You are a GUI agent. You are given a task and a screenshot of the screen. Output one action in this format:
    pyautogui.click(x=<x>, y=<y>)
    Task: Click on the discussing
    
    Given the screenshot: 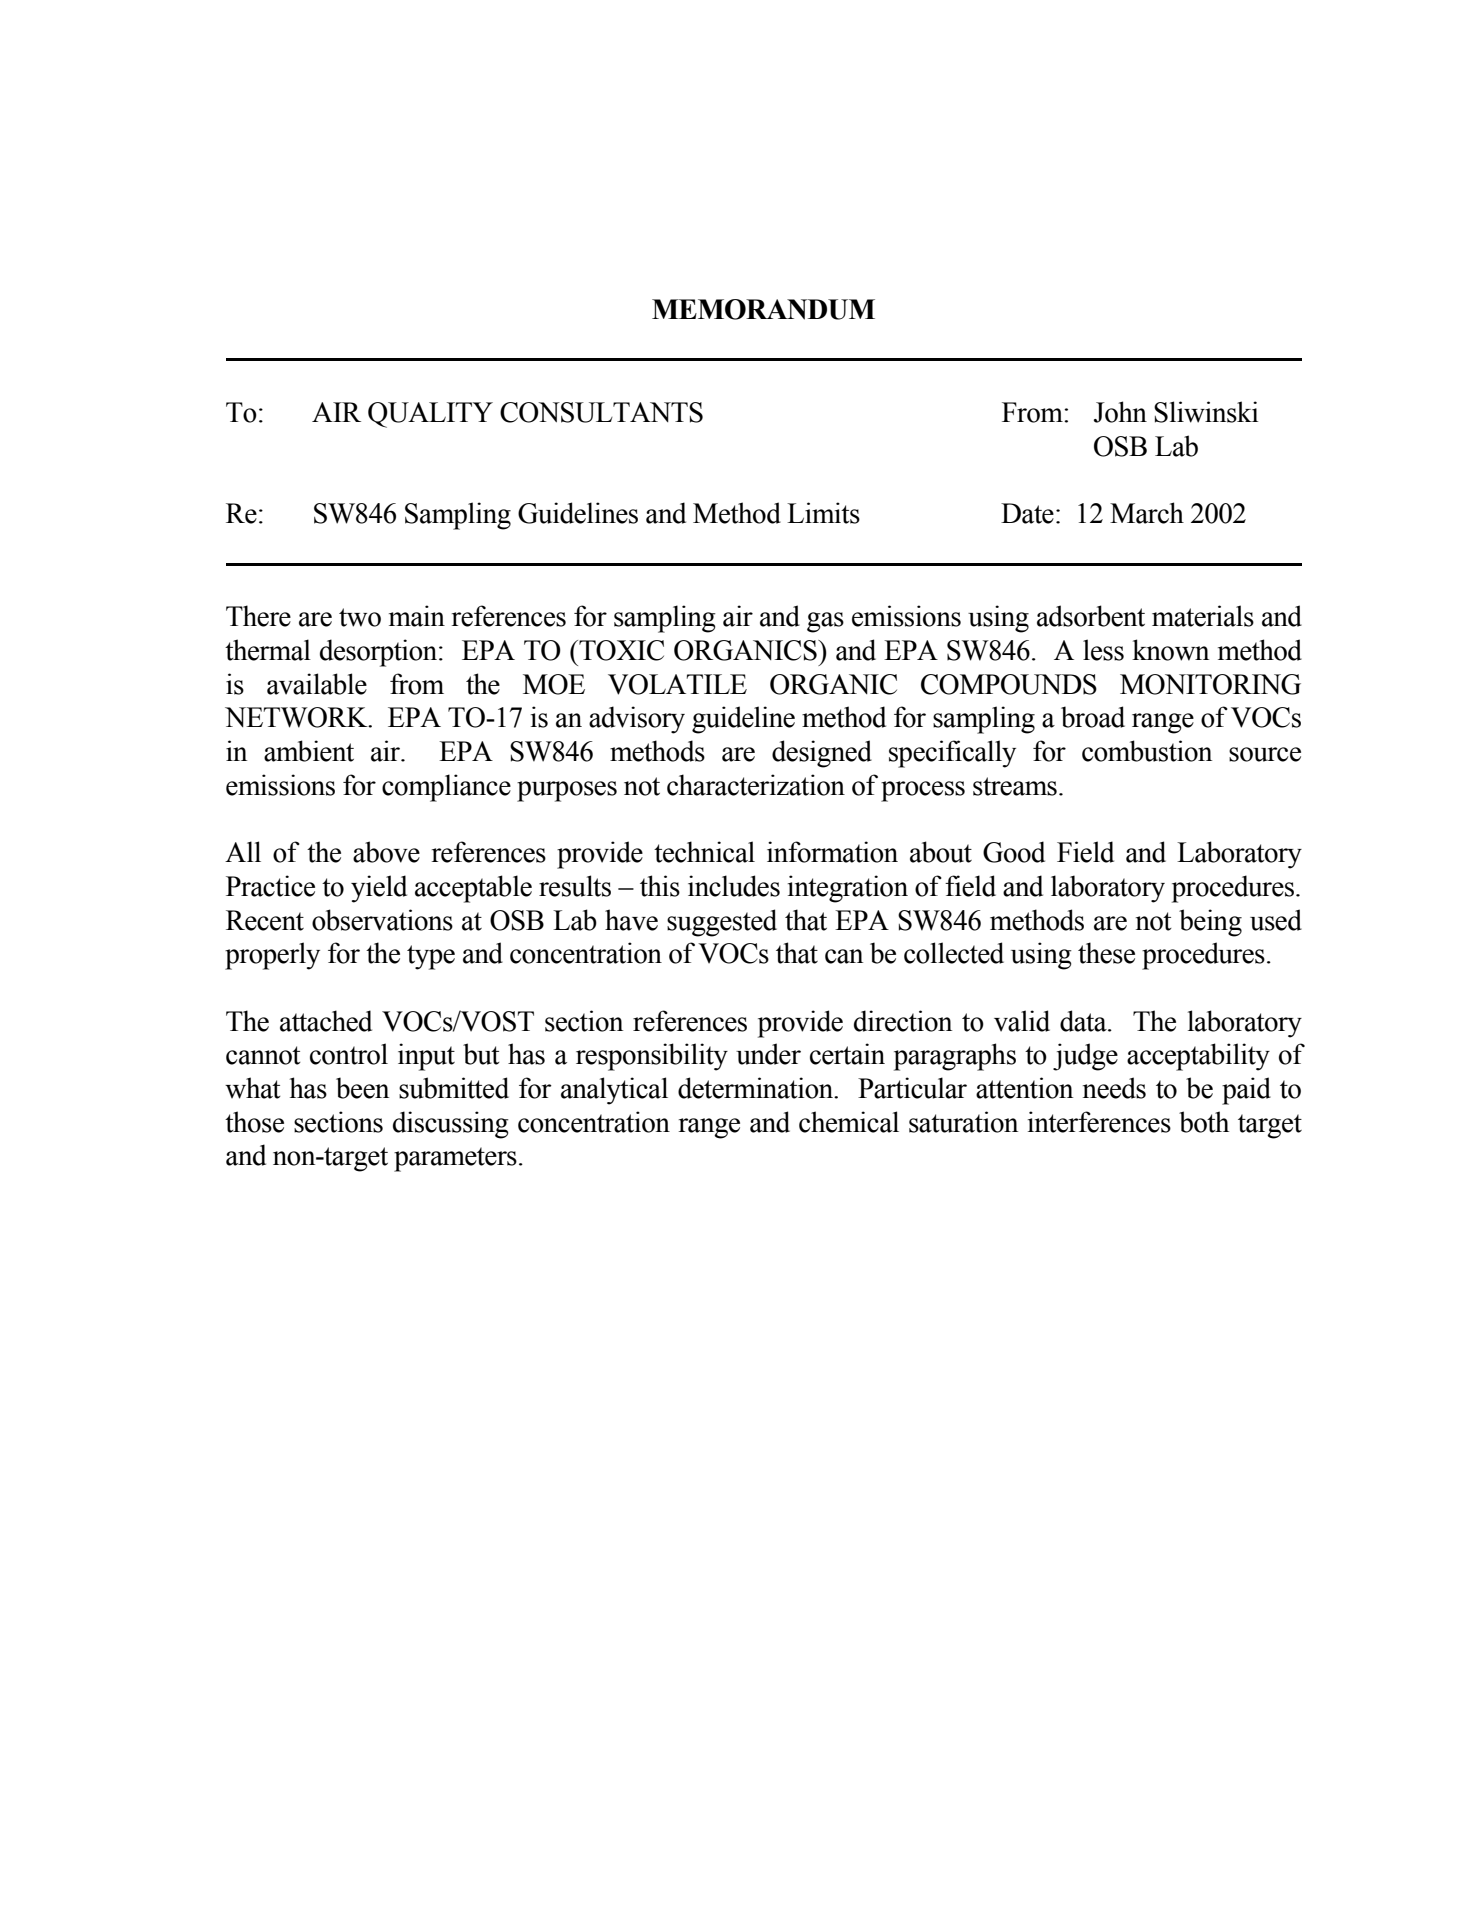 What is the action you would take?
    pyautogui.click(x=451, y=1125)
